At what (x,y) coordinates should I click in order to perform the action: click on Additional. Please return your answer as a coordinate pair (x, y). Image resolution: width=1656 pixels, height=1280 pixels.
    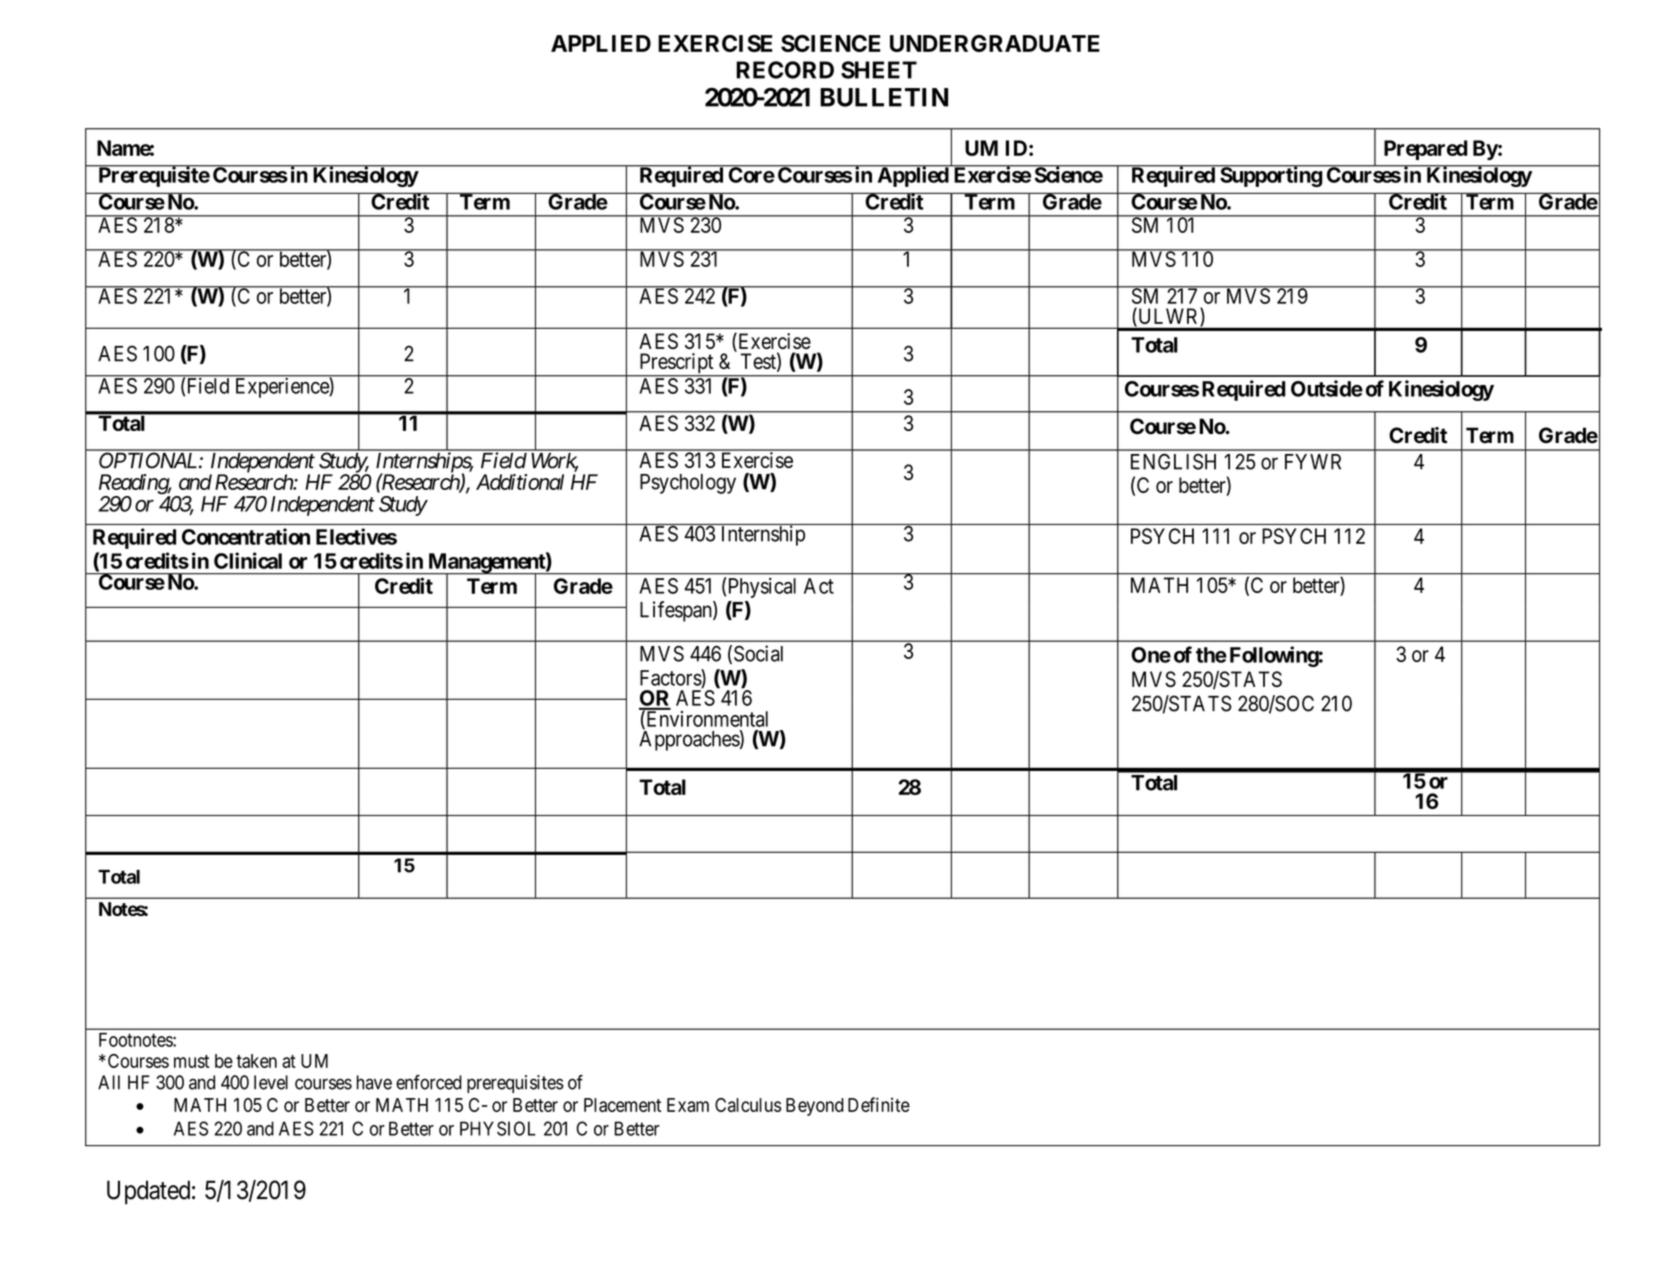
    Looking at the image, I should click on (520, 482).
